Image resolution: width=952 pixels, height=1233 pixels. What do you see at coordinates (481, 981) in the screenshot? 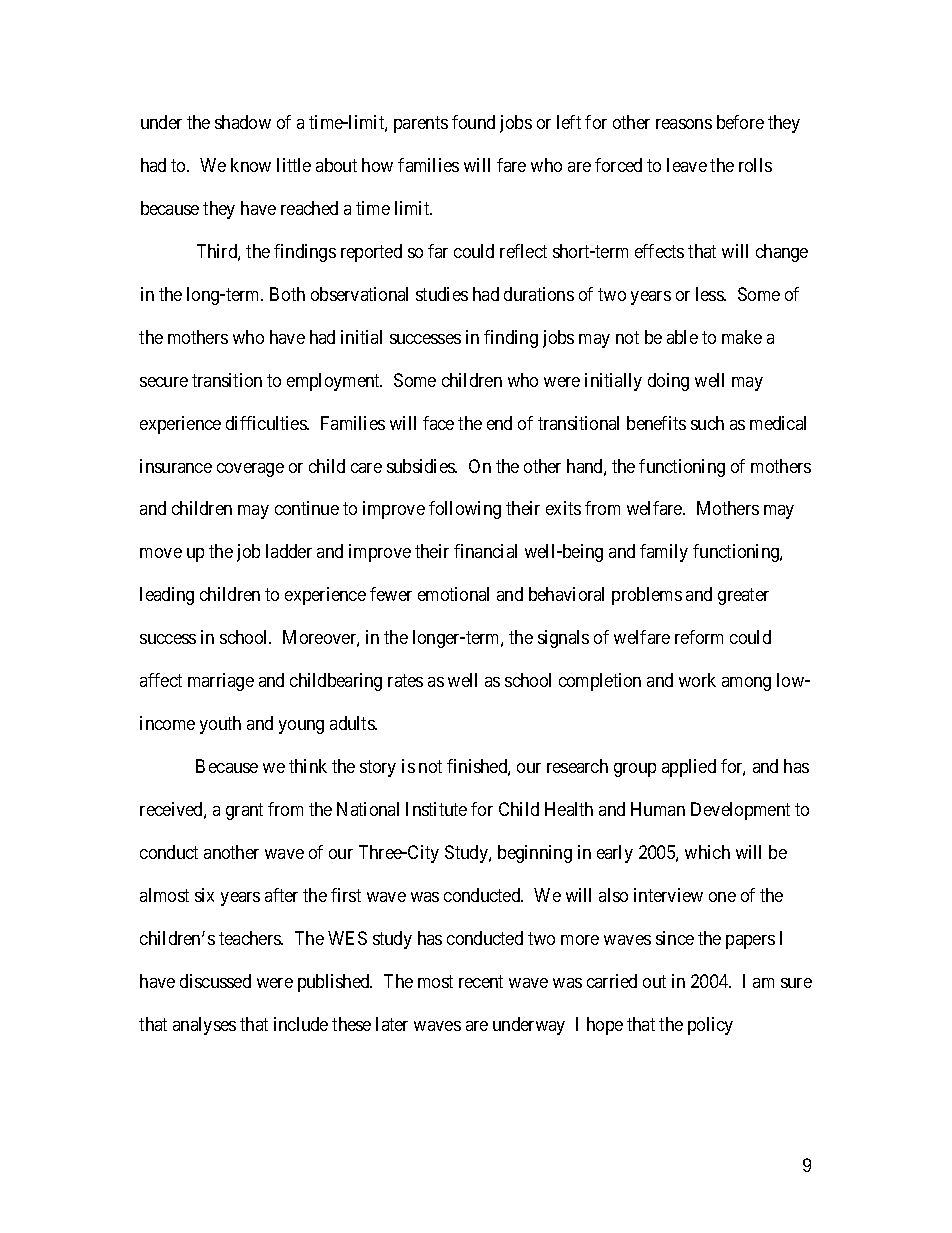
I see `recent` at bounding box center [481, 981].
